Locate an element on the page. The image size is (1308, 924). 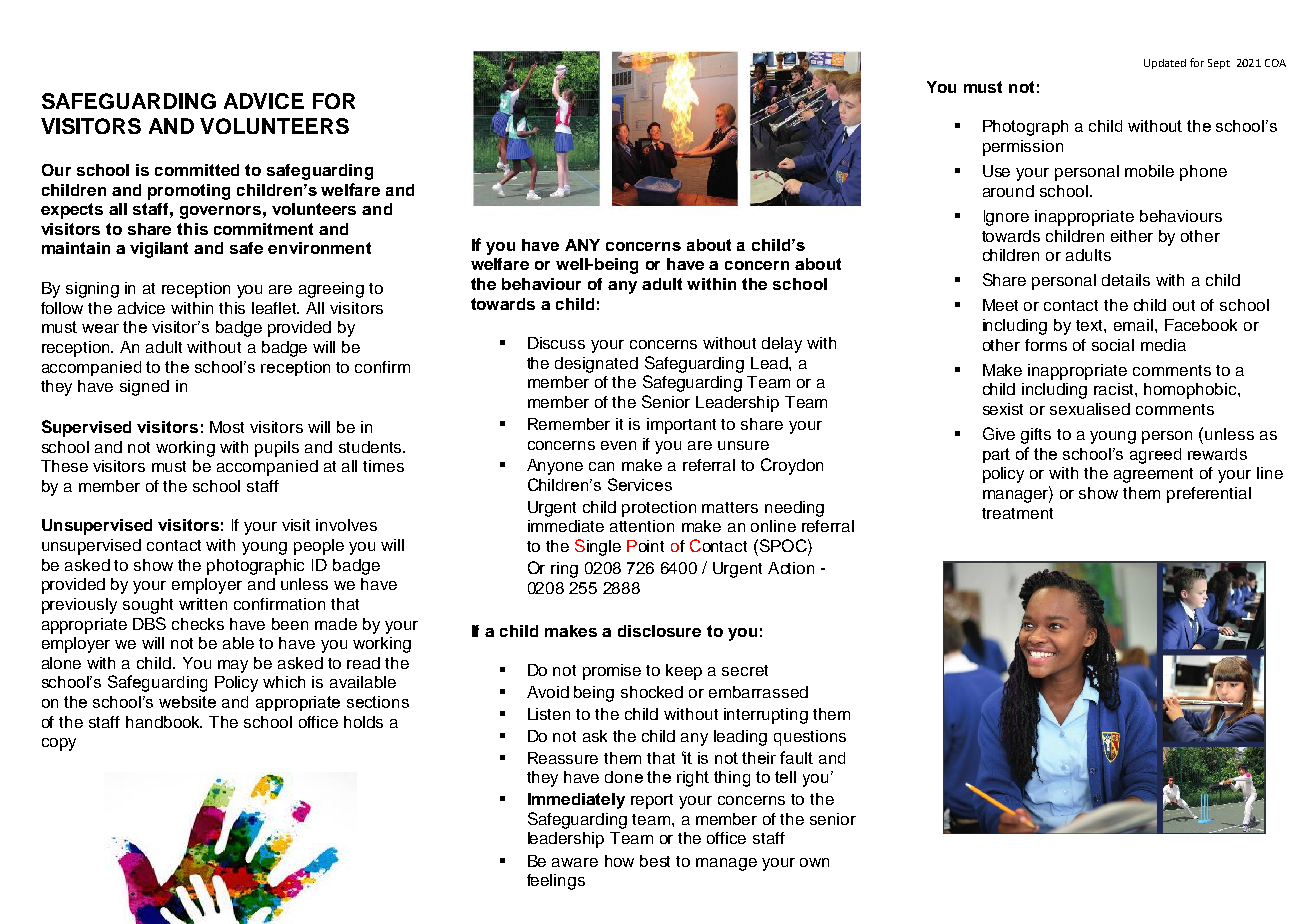
pupils is located at coordinates (277, 449).
